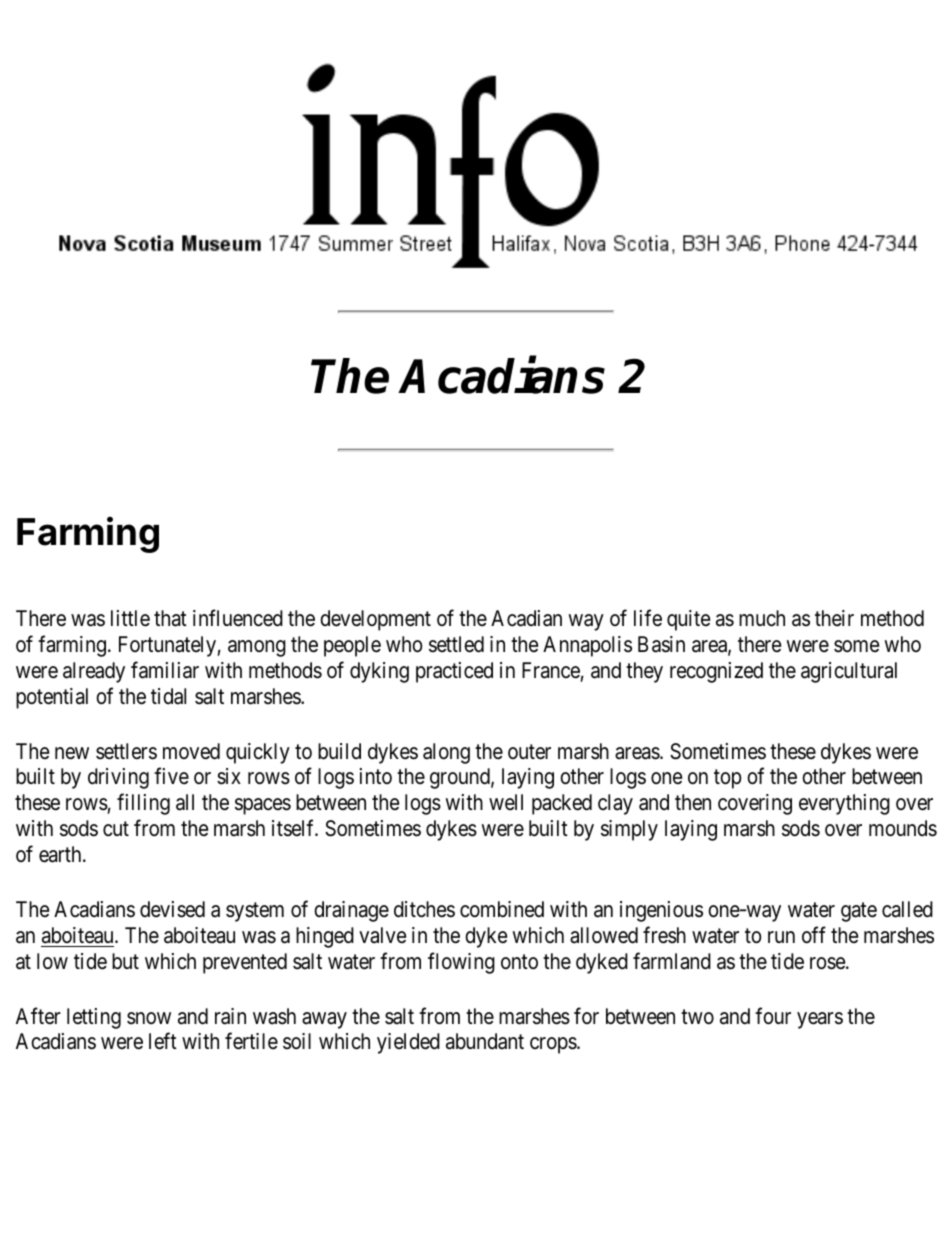 This page has height=1233, width=952. Describe the element at coordinates (834, 618) in the page. I see `their` at that location.
